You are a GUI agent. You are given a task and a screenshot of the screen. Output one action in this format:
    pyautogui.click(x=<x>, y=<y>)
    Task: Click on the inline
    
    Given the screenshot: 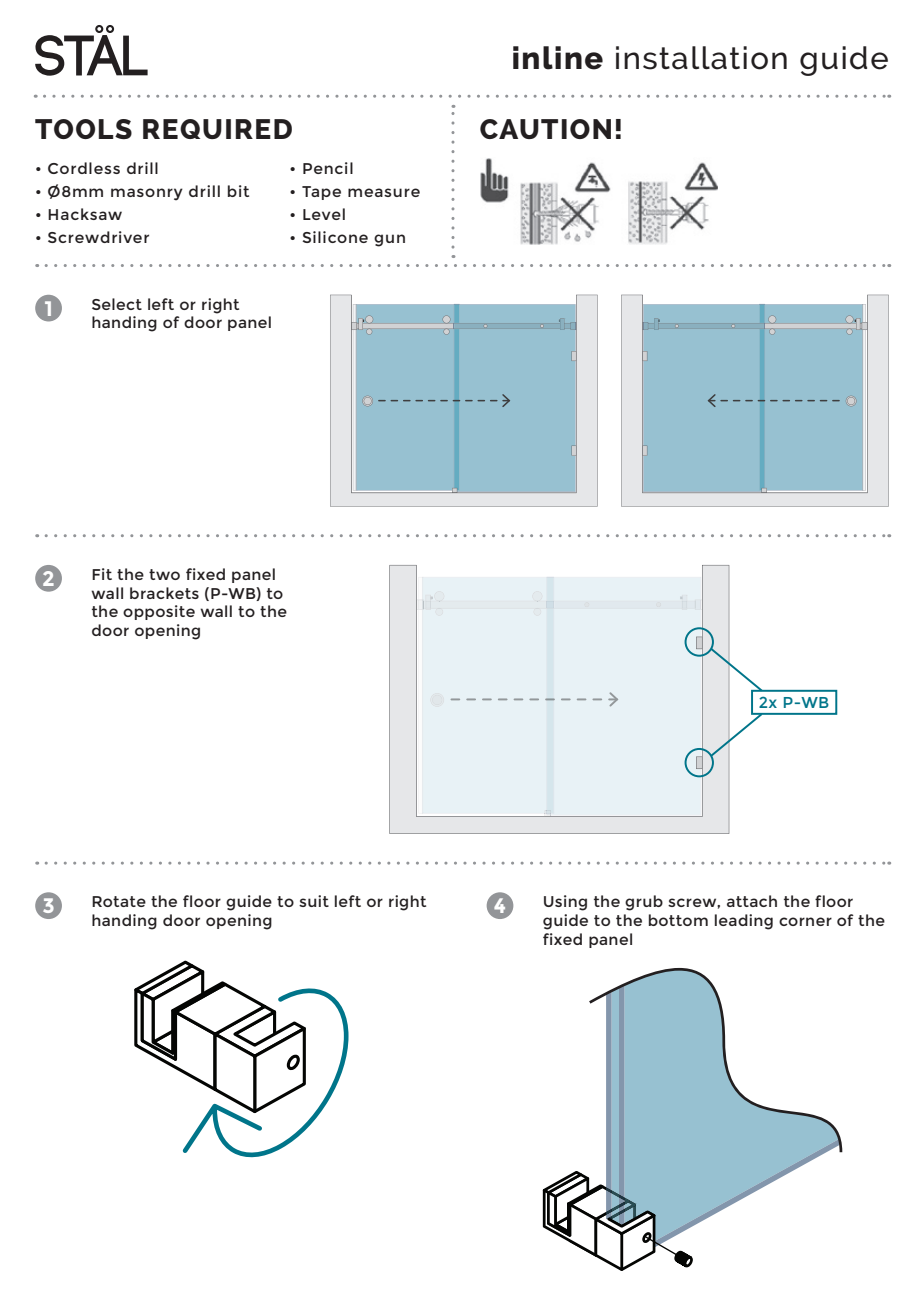 What is the action you would take?
    pyautogui.click(x=558, y=58)
